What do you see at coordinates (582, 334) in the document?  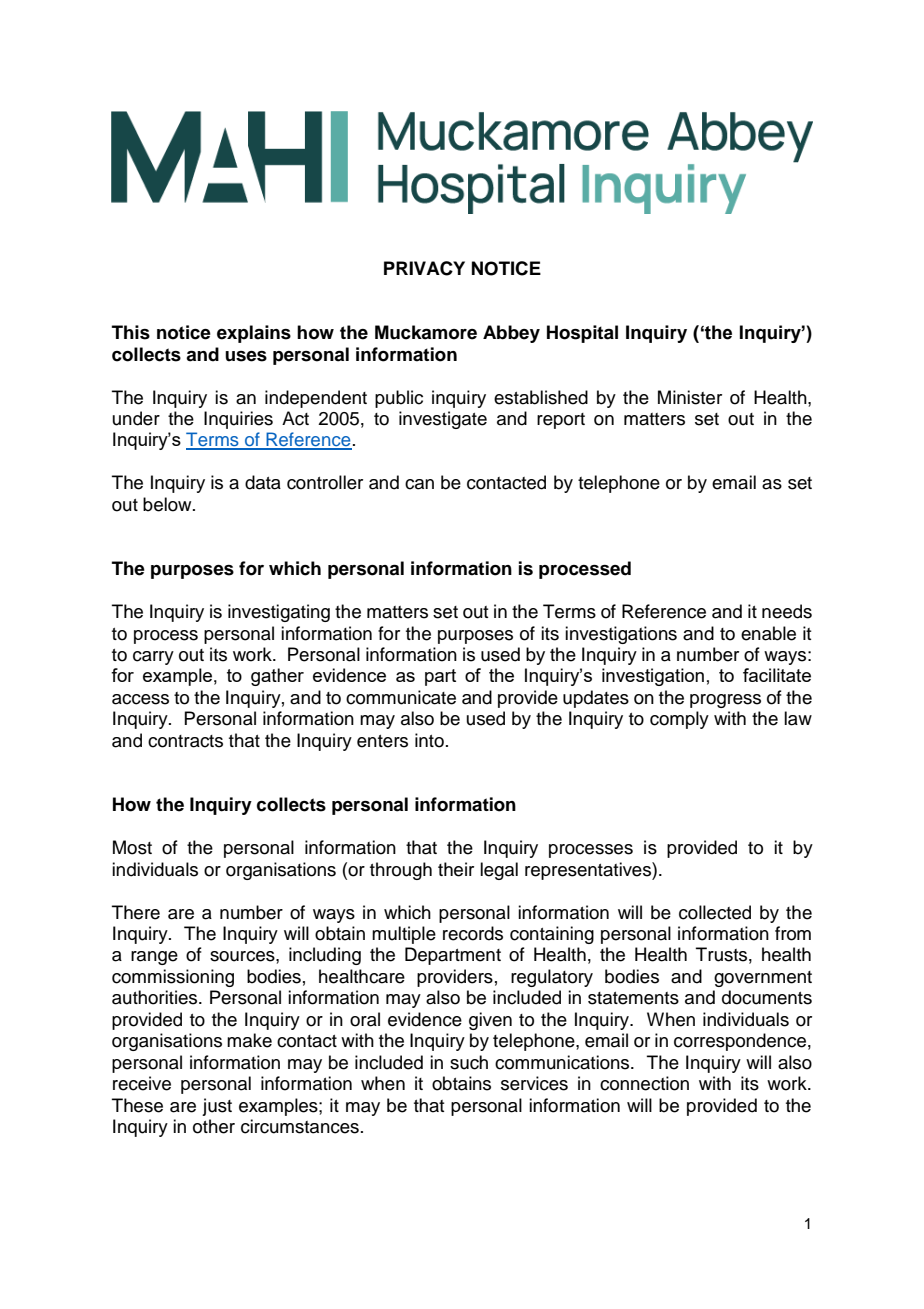 I see `Hospital` at bounding box center [582, 334].
